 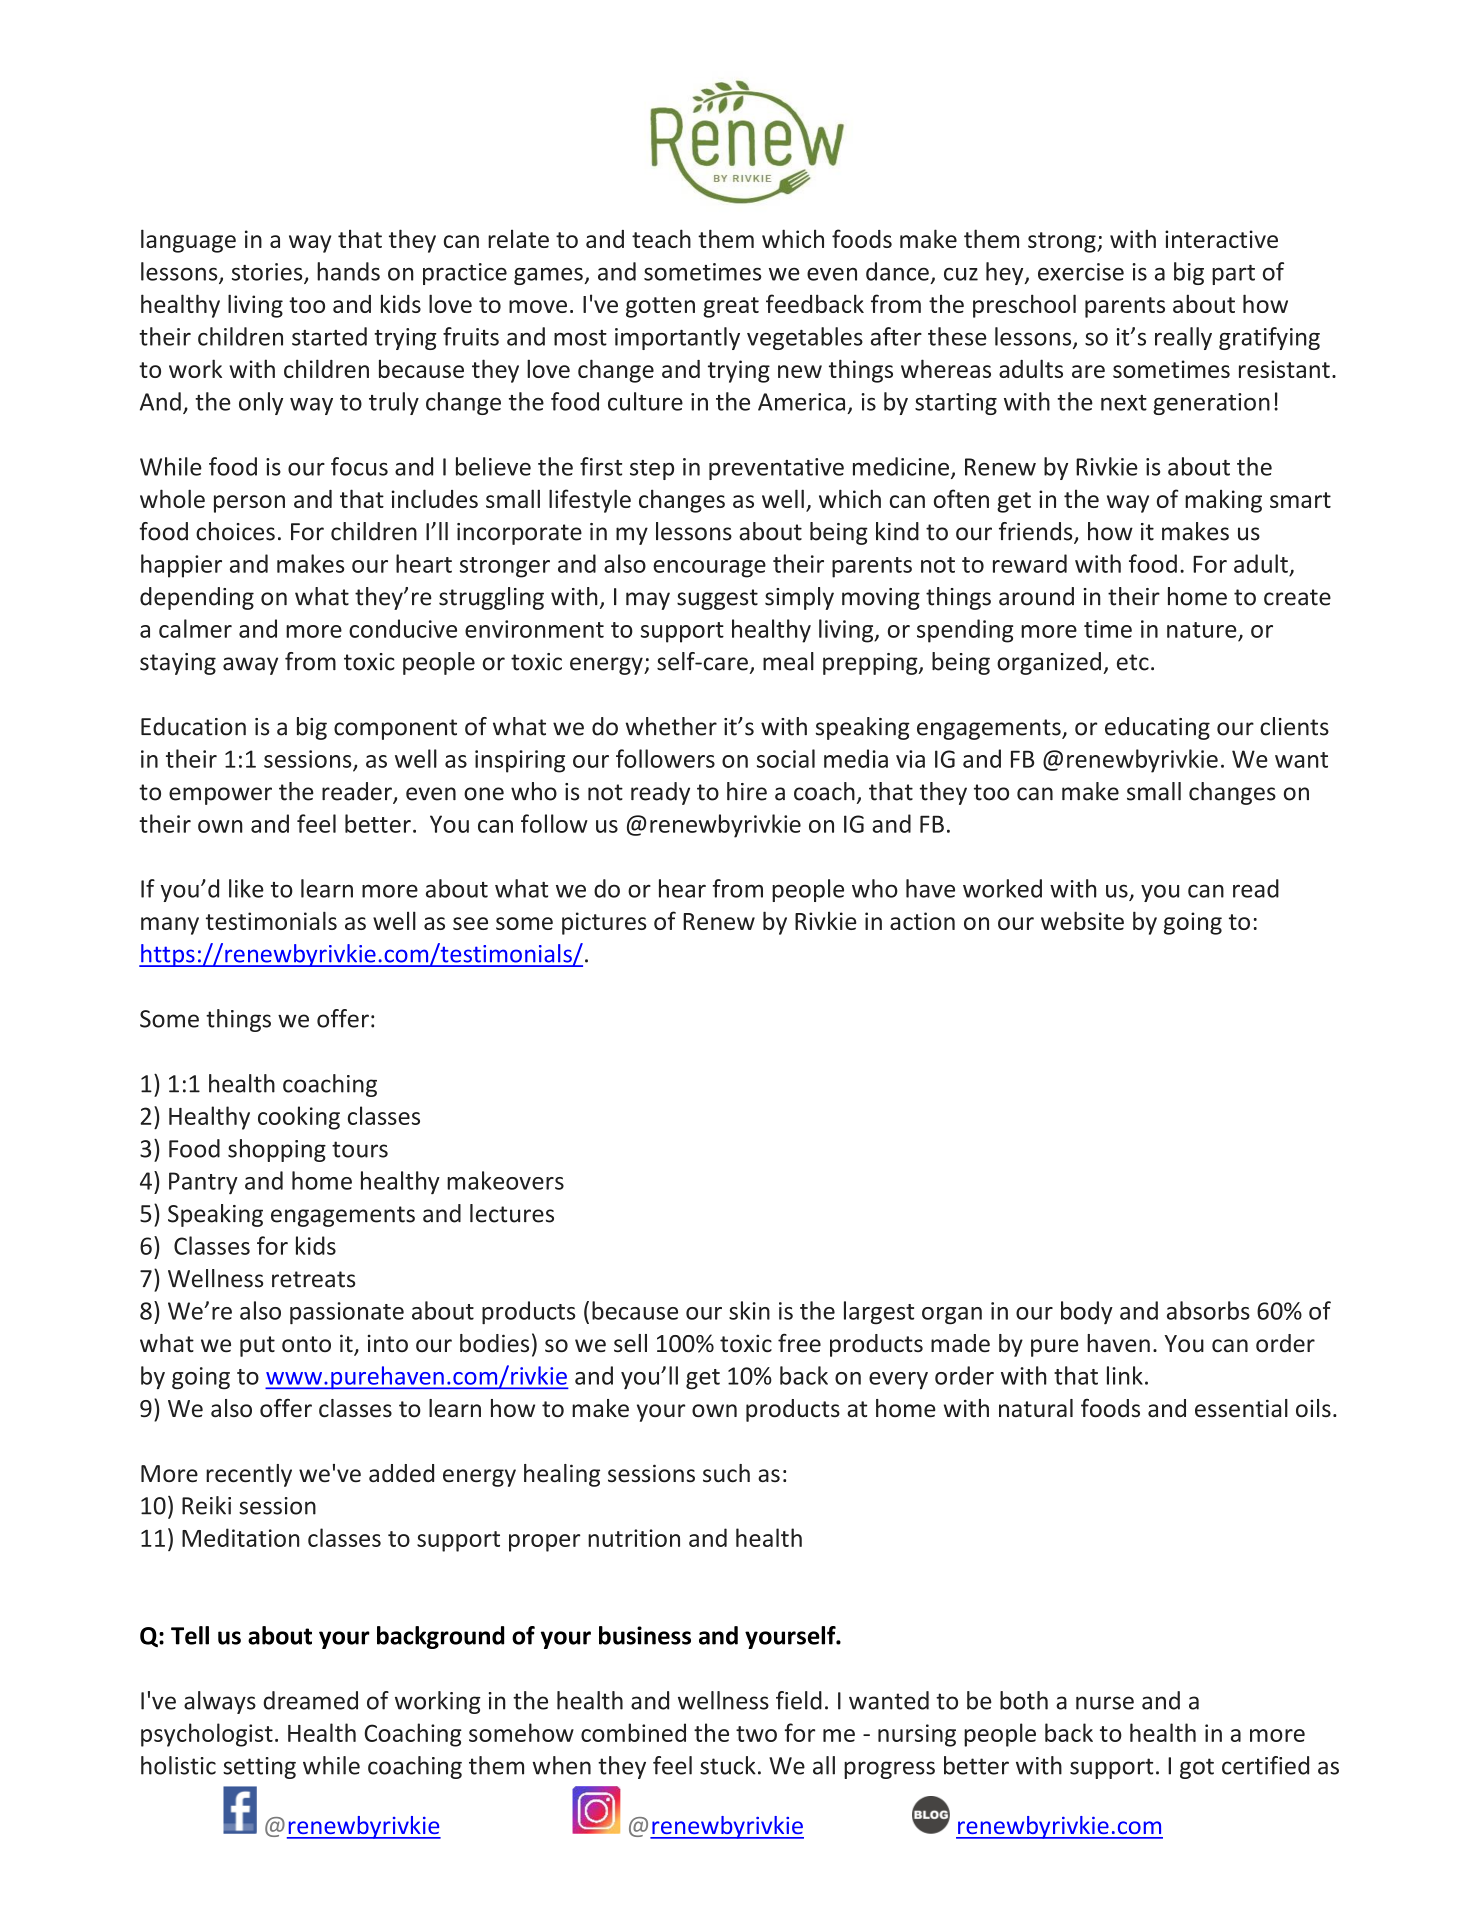 What do you see at coordinates (306, 1344) in the image?
I see `onto` at bounding box center [306, 1344].
